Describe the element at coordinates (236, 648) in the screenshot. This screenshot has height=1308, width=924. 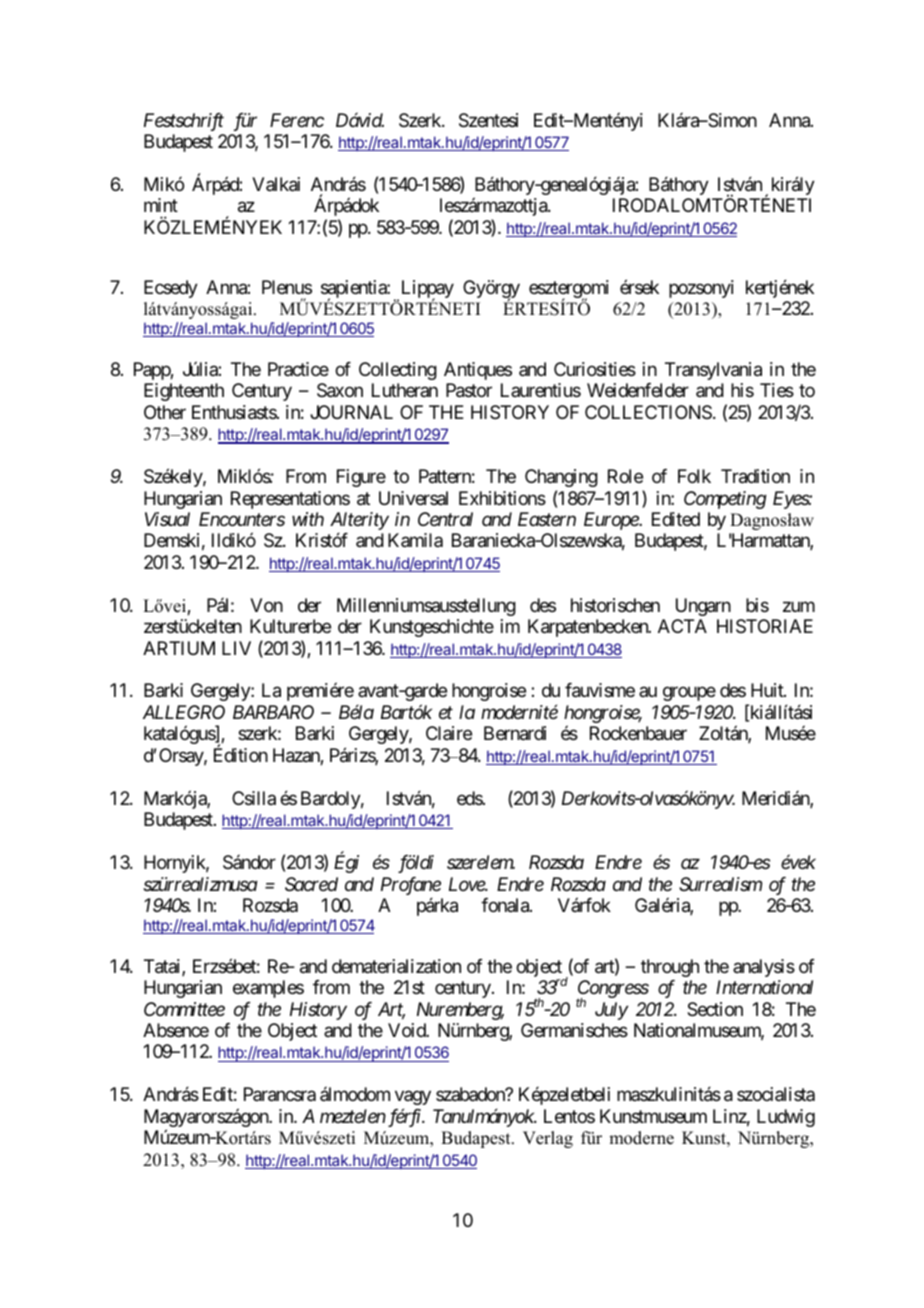
I see `LIV` at that location.
